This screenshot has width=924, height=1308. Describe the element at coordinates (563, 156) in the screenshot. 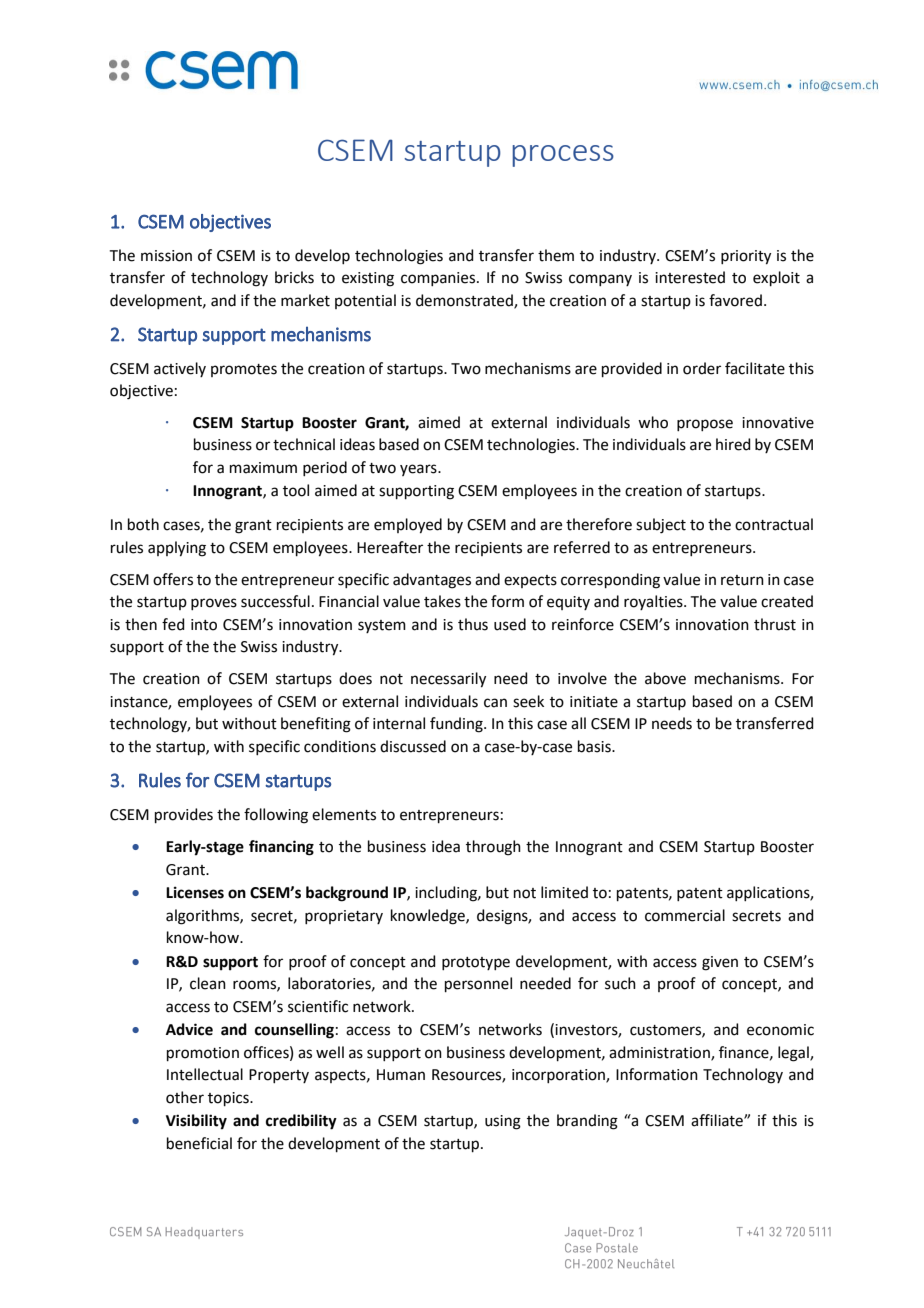

I see `process` at that location.
